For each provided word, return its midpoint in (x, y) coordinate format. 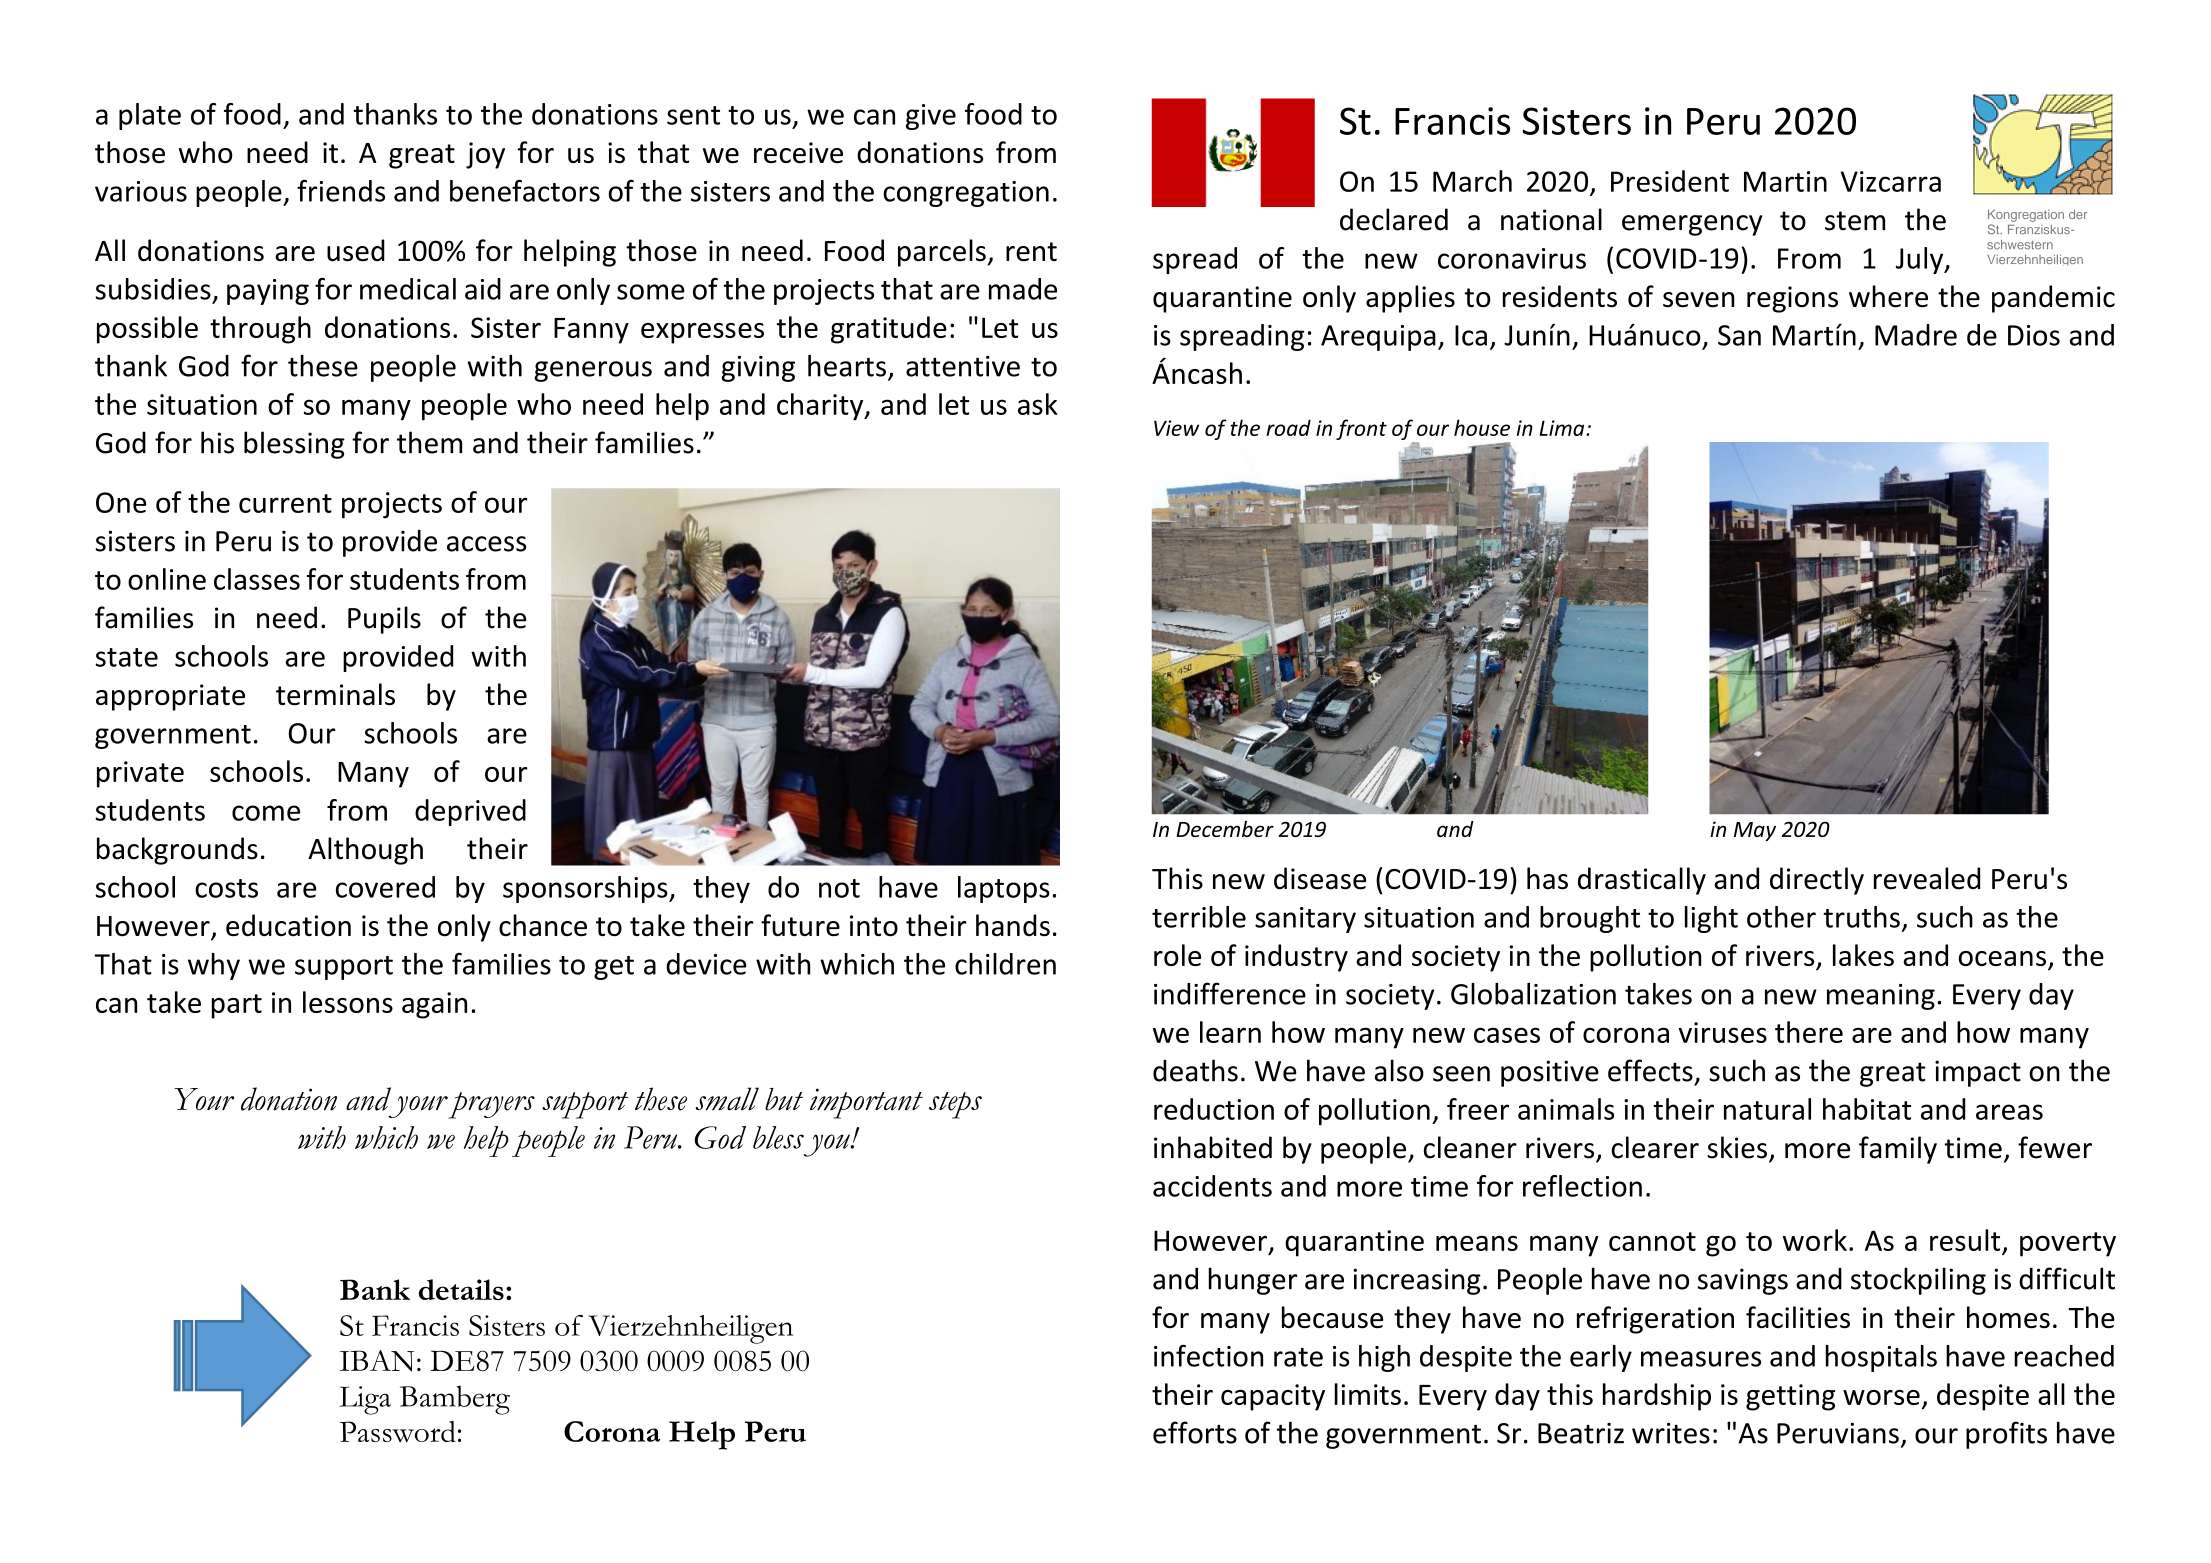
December (1225, 829)
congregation (966, 194)
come (266, 813)
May (1755, 831)
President (1670, 181)
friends (341, 191)
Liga (365, 1400)
